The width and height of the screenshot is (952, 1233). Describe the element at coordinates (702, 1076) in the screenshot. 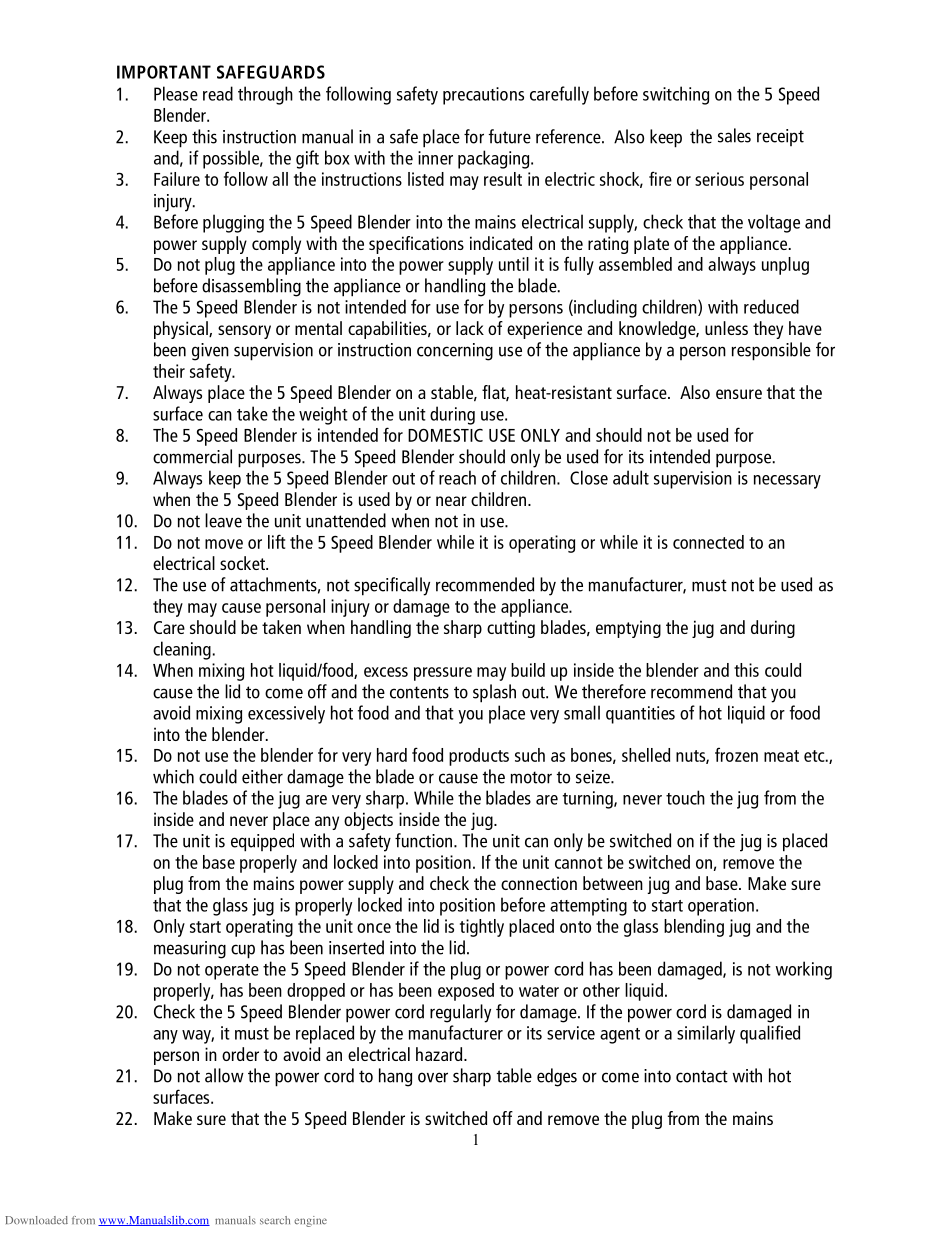

I see `contact` at that location.
